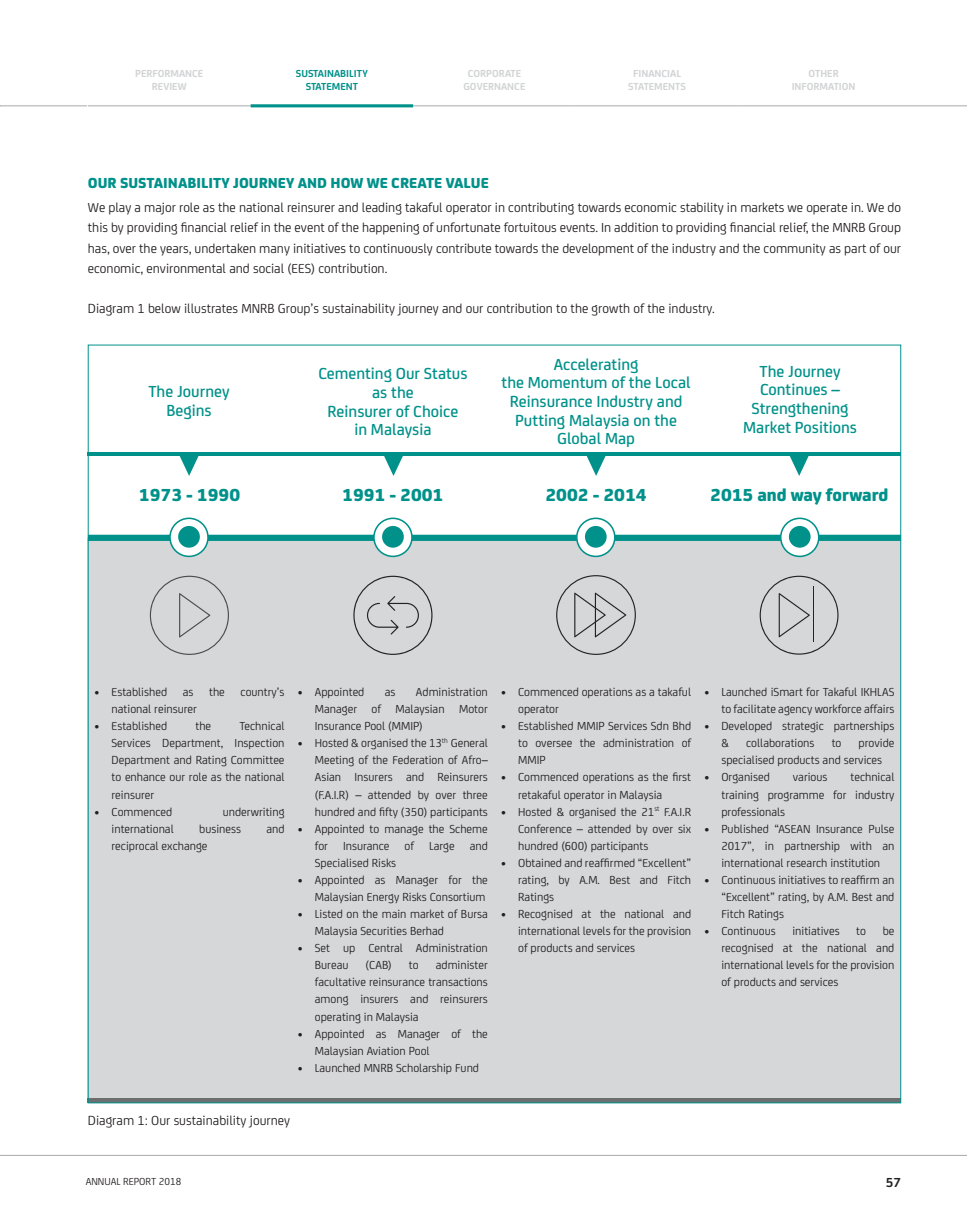 This screenshot has height=1232, width=967. What do you see at coordinates (795, 711) in the screenshot?
I see `agency` at bounding box center [795, 711].
